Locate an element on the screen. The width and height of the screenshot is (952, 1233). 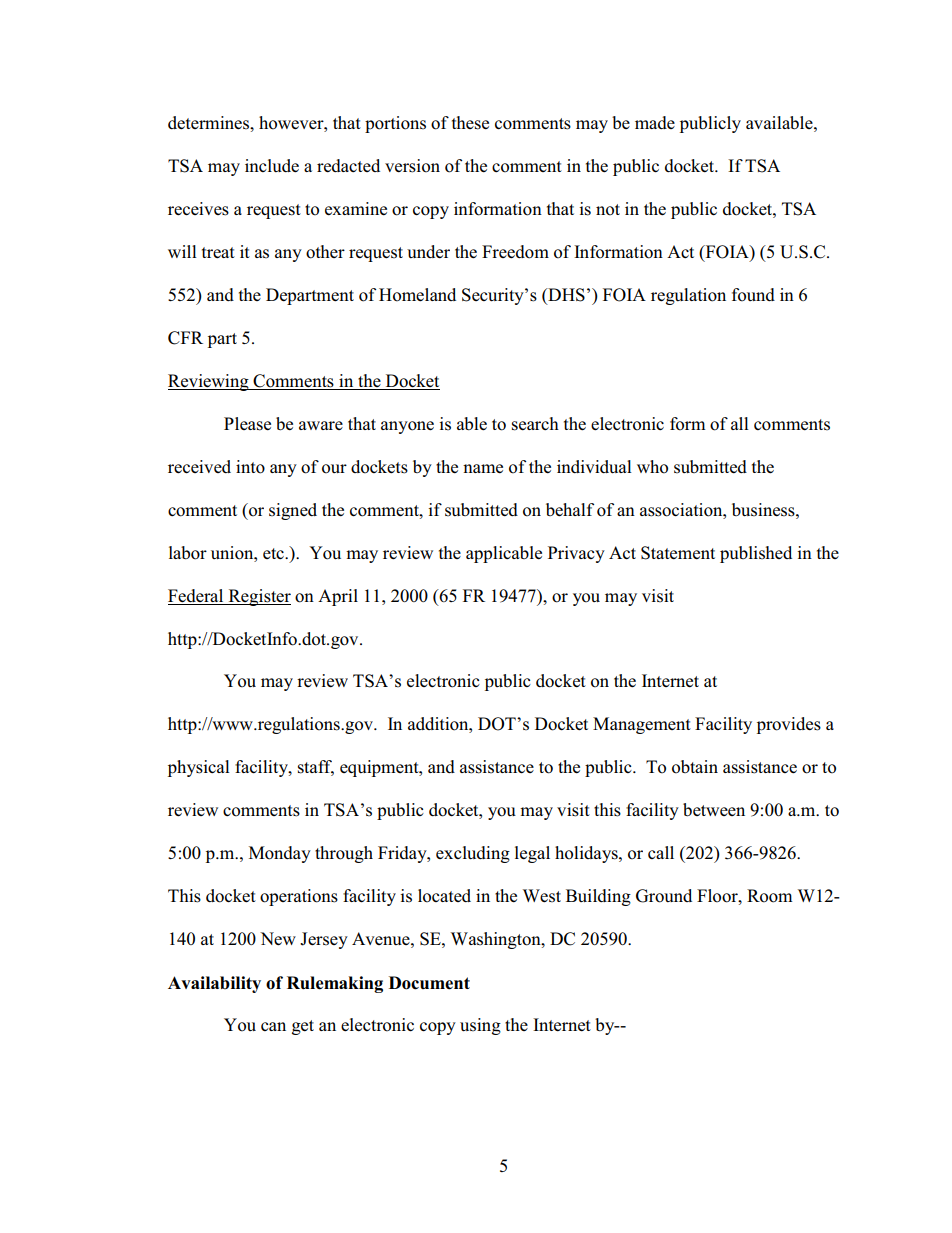
include is located at coordinates (272, 165).
